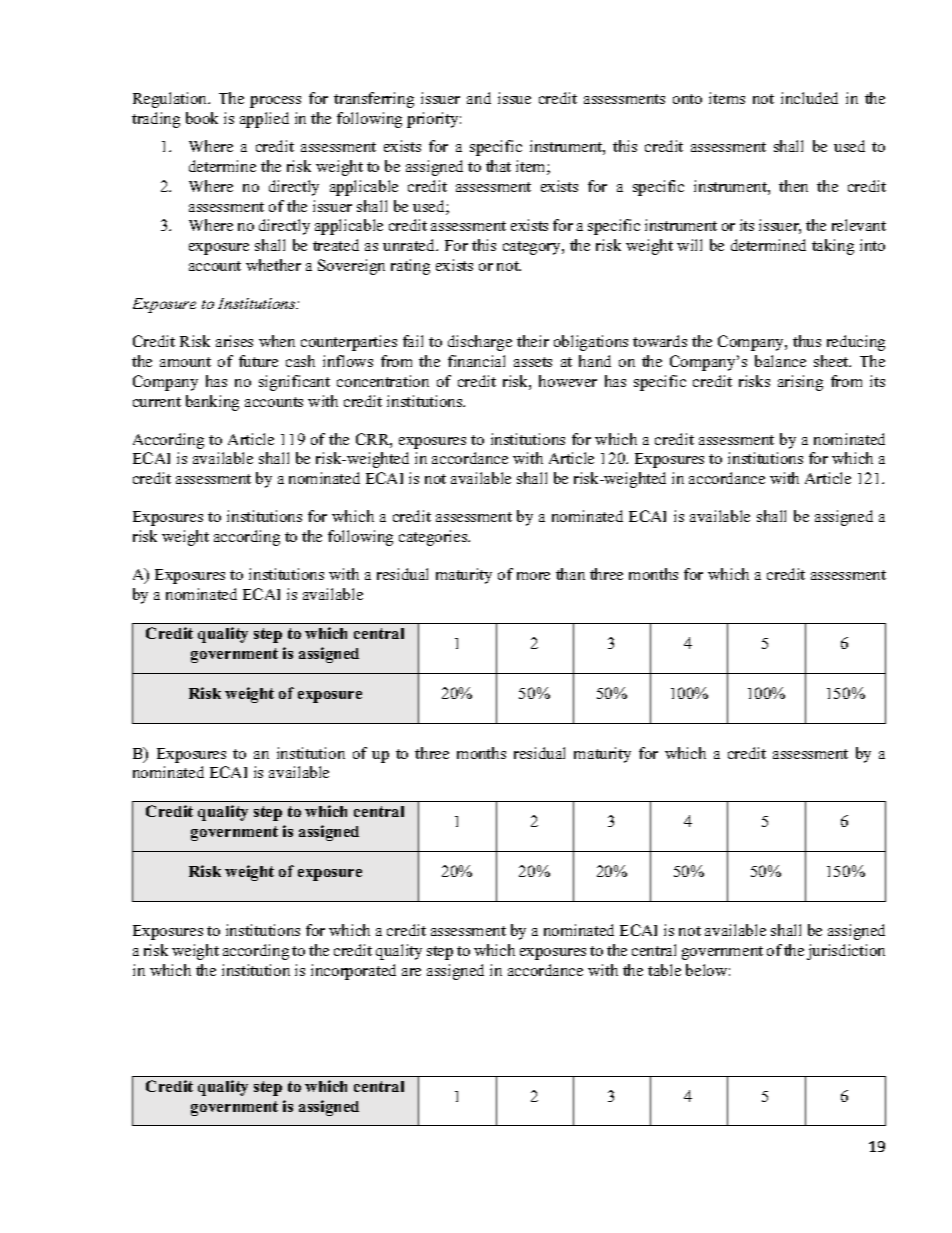  Describe the element at coordinates (434, 538) in the page. I see `categories` at that location.
